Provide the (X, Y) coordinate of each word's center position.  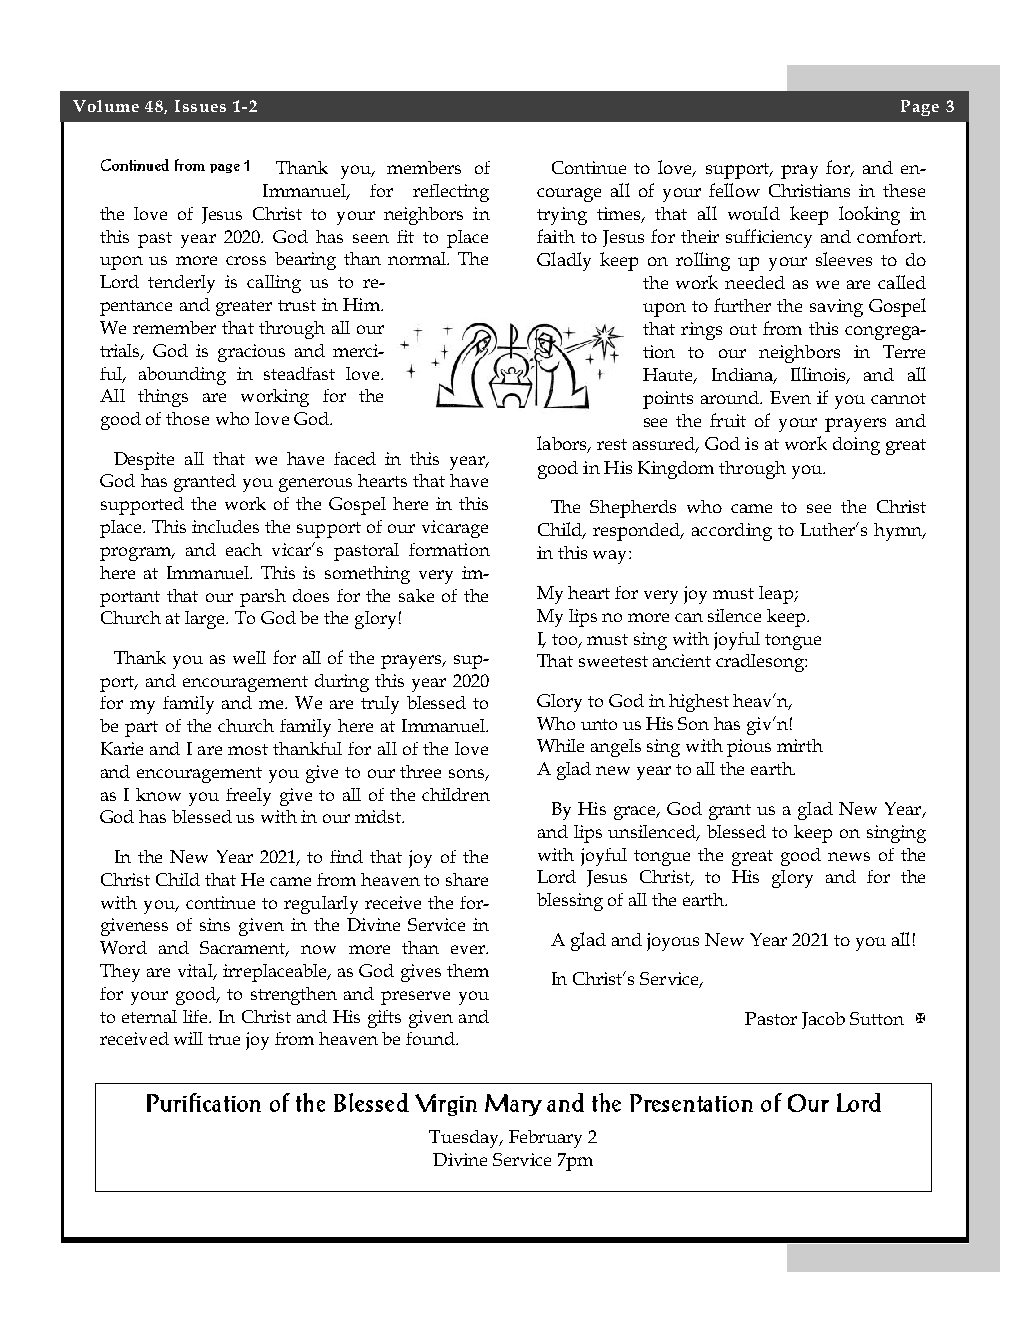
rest (612, 444)
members (424, 167)
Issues (200, 106)
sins (215, 924)
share (467, 879)
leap (777, 595)
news (849, 856)
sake (416, 595)
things (163, 398)
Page (920, 108)
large (206, 620)
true (224, 1039)
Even (790, 397)
